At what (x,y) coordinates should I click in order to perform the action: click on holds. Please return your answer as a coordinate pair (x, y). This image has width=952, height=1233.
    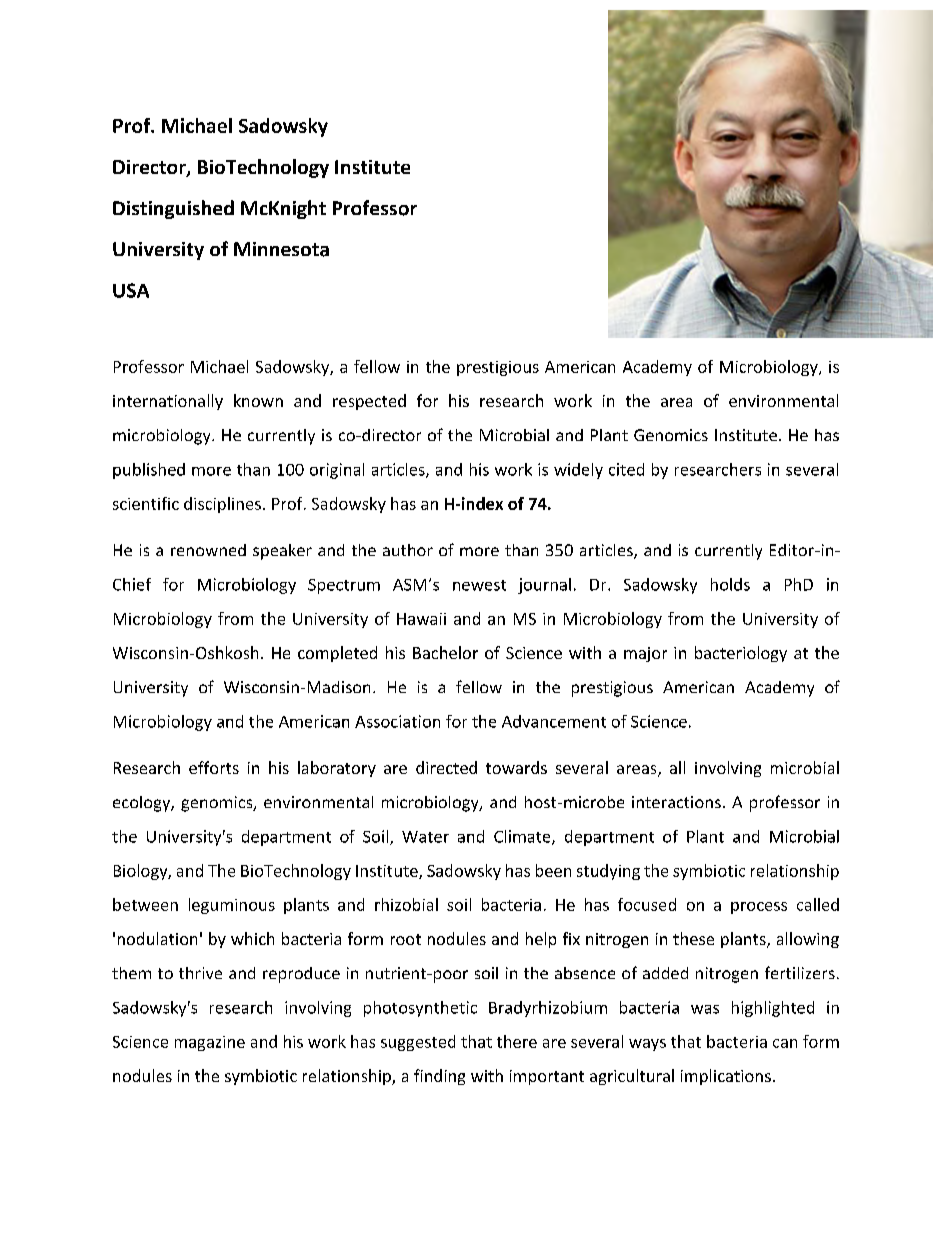
    Looking at the image, I should click on (730, 584).
